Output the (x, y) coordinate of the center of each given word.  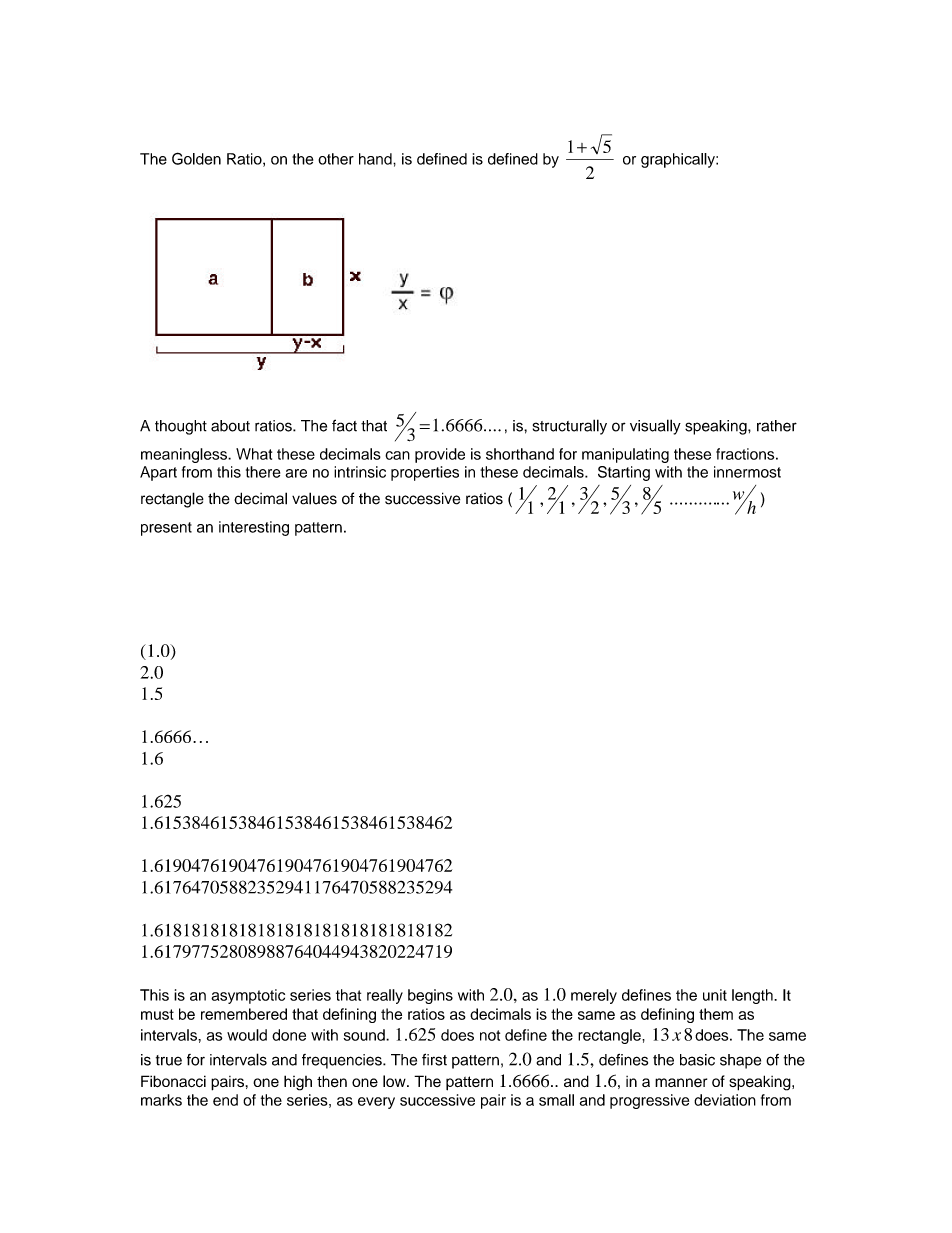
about (230, 426)
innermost (747, 472)
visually (655, 427)
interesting (254, 528)
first (434, 1059)
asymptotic (248, 996)
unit (715, 995)
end (225, 1100)
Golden (196, 158)
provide (440, 455)
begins (430, 996)
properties (425, 473)
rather (777, 426)
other (336, 159)
